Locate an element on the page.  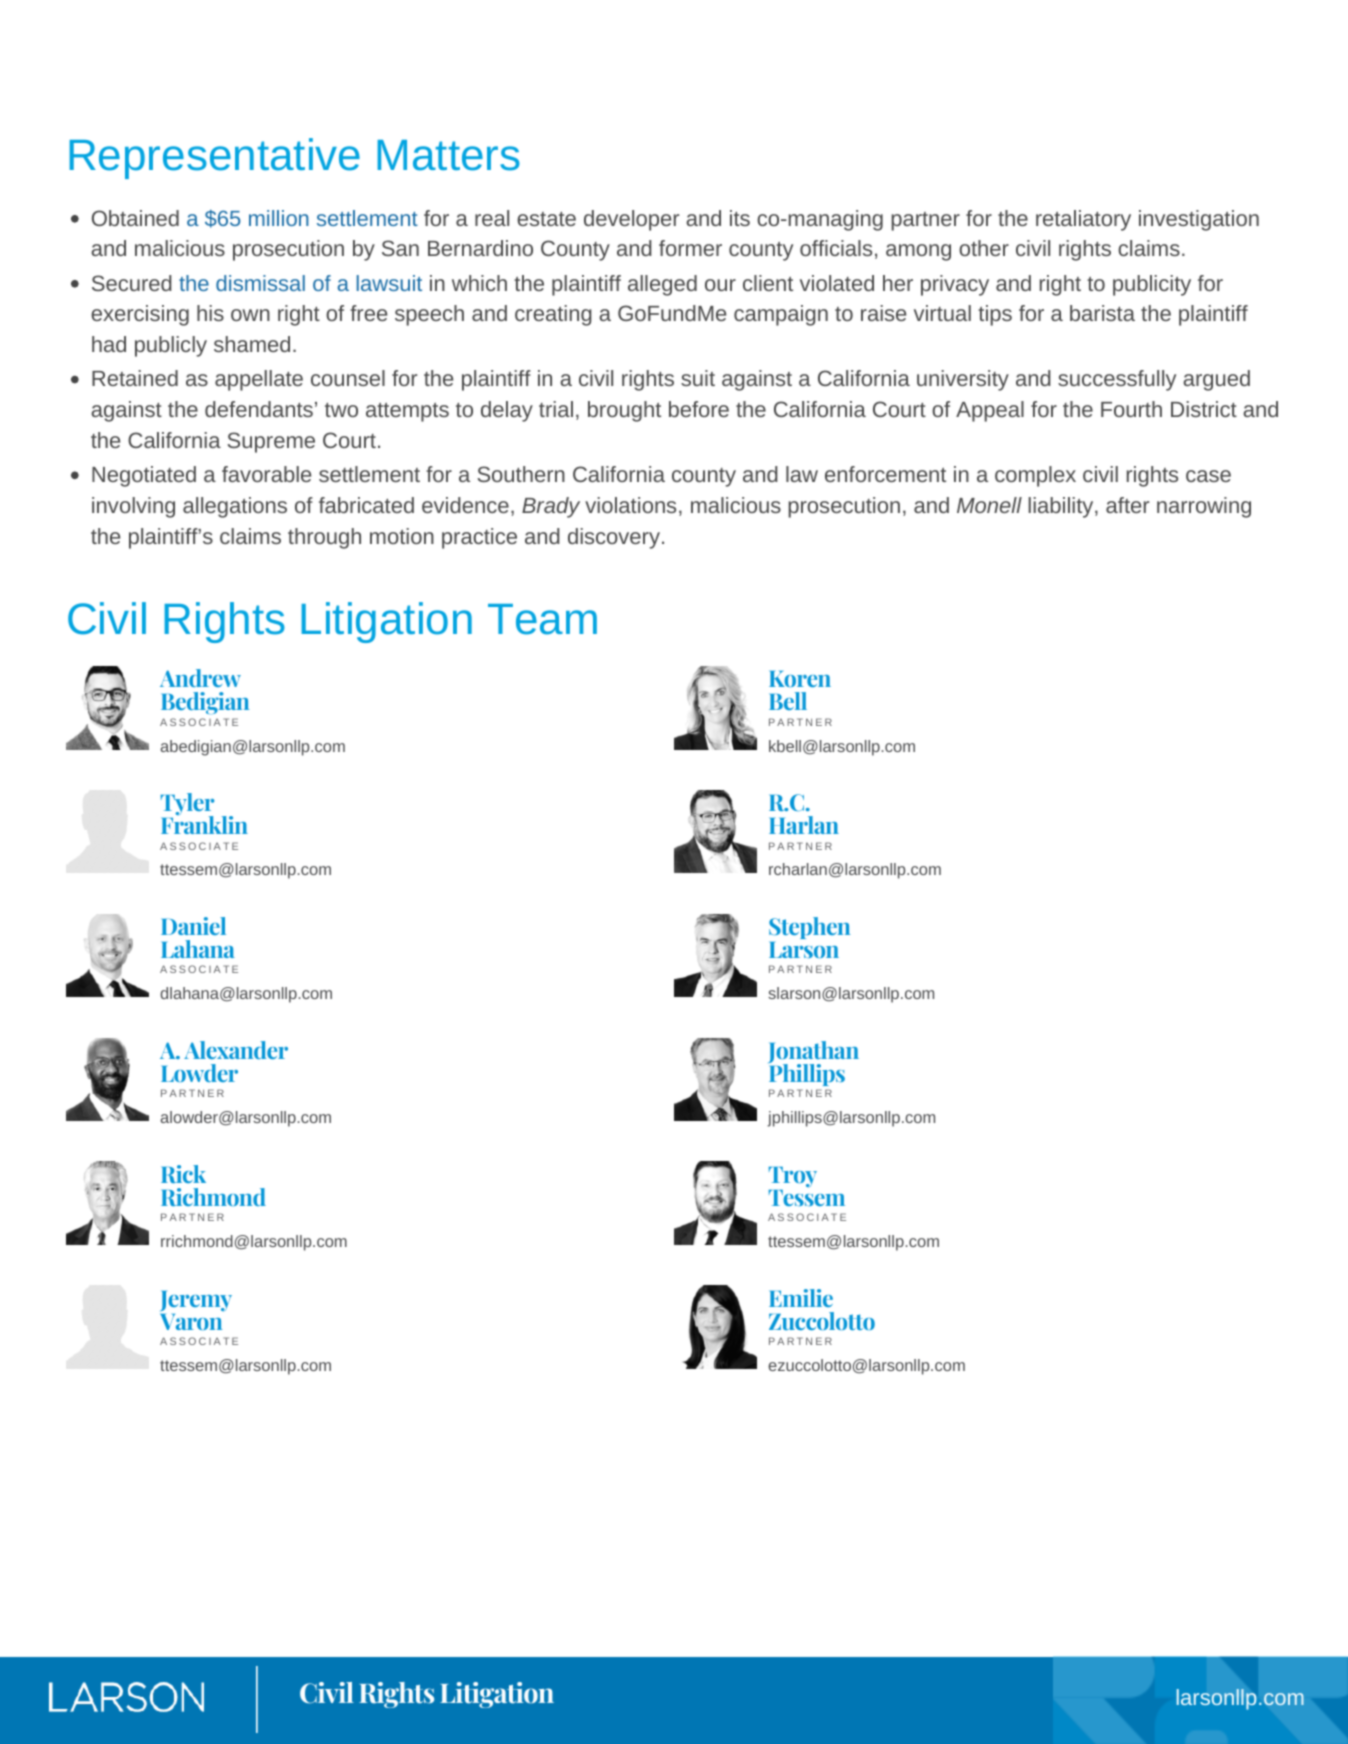
allegations is located at coordinates (235, 507).
